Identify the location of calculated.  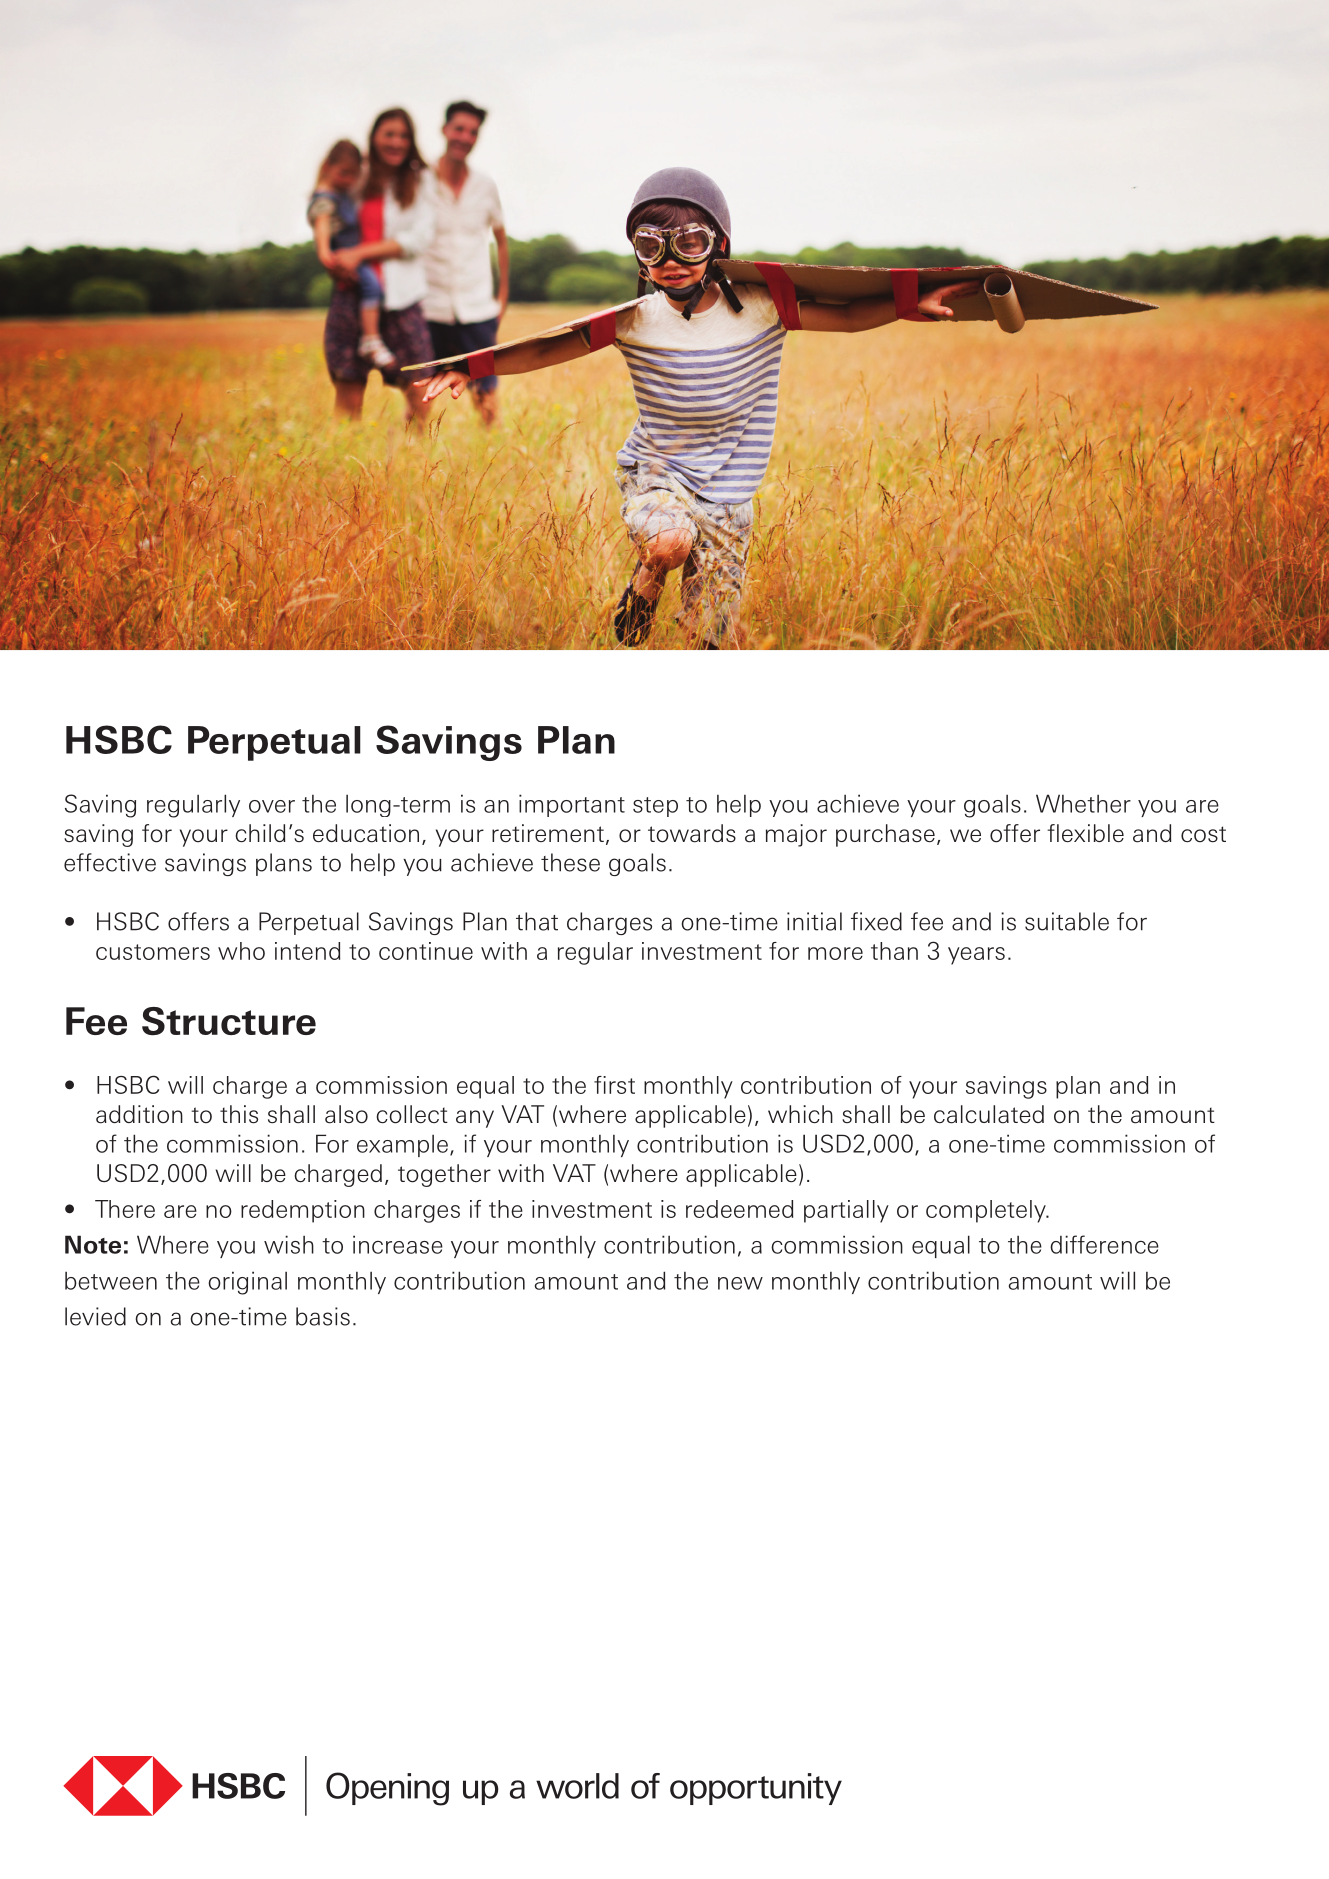
(989, 1114).
